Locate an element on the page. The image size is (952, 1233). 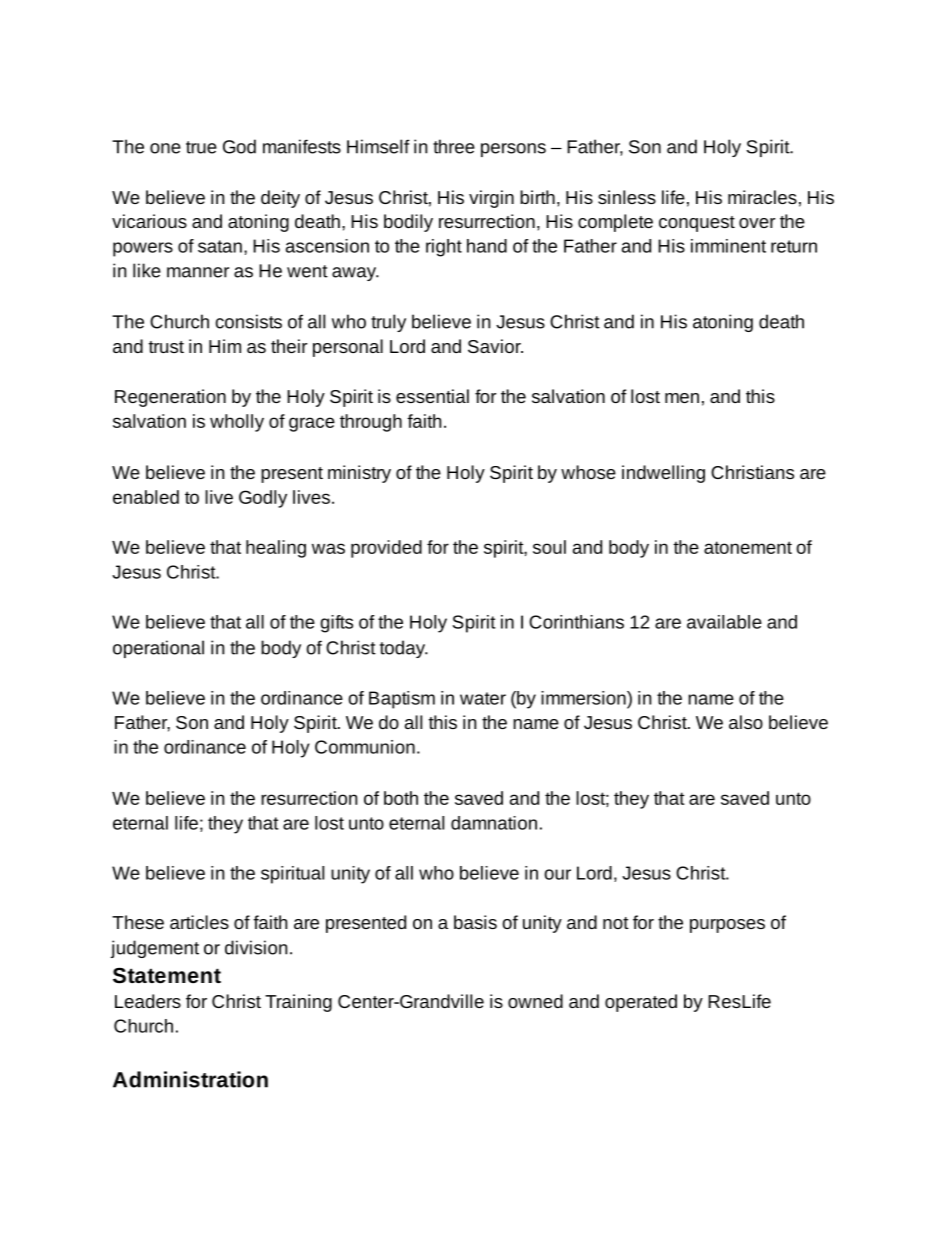
three is located at coordinates (454, 146).
